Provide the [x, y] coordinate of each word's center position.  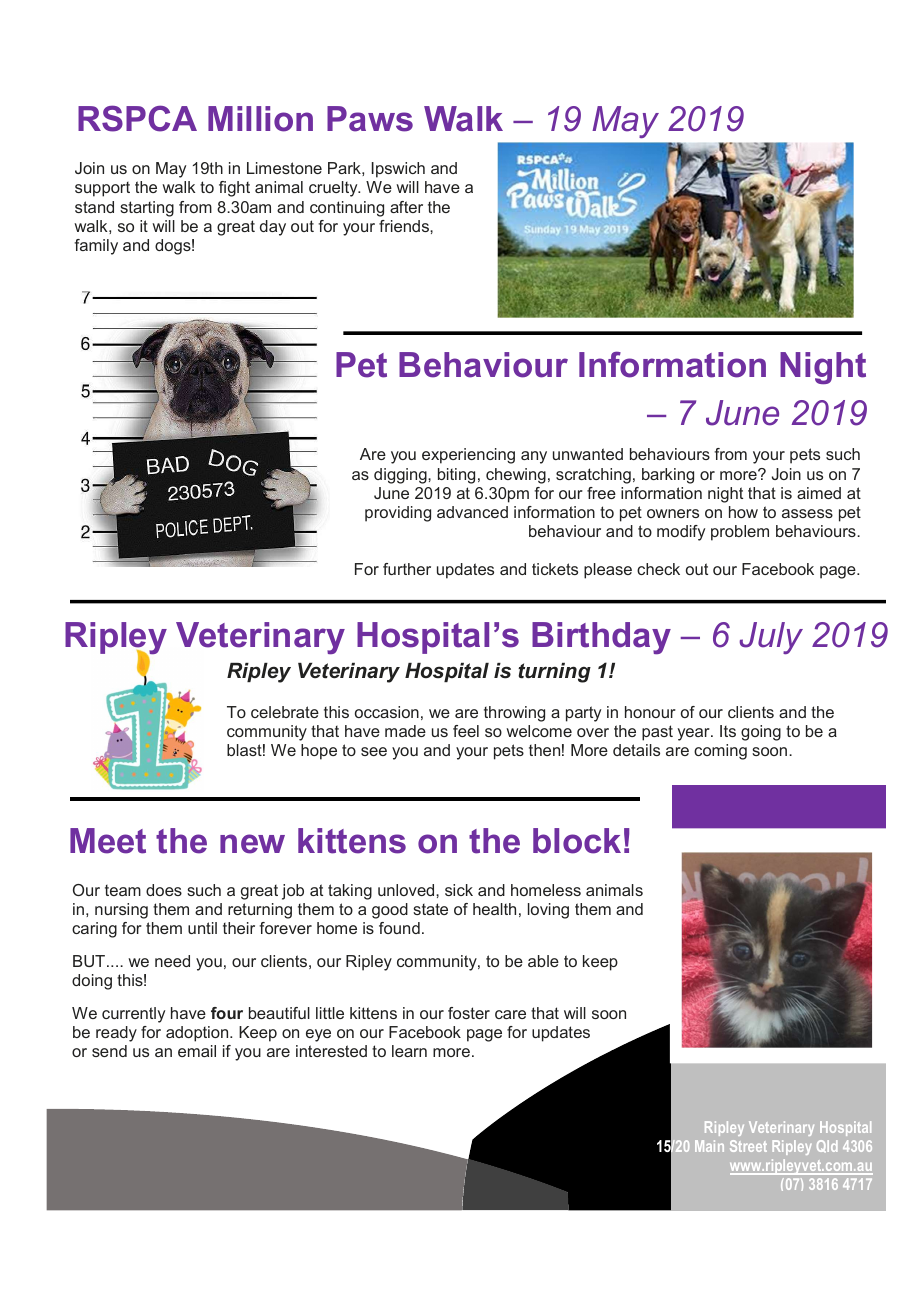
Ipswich [398, 170]
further [407, 569]
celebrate [285, 712]
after [406, 207]
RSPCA [137, 118]
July [771, 638]
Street [748, 1146]
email [197, 1051]
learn [409, 1051]
